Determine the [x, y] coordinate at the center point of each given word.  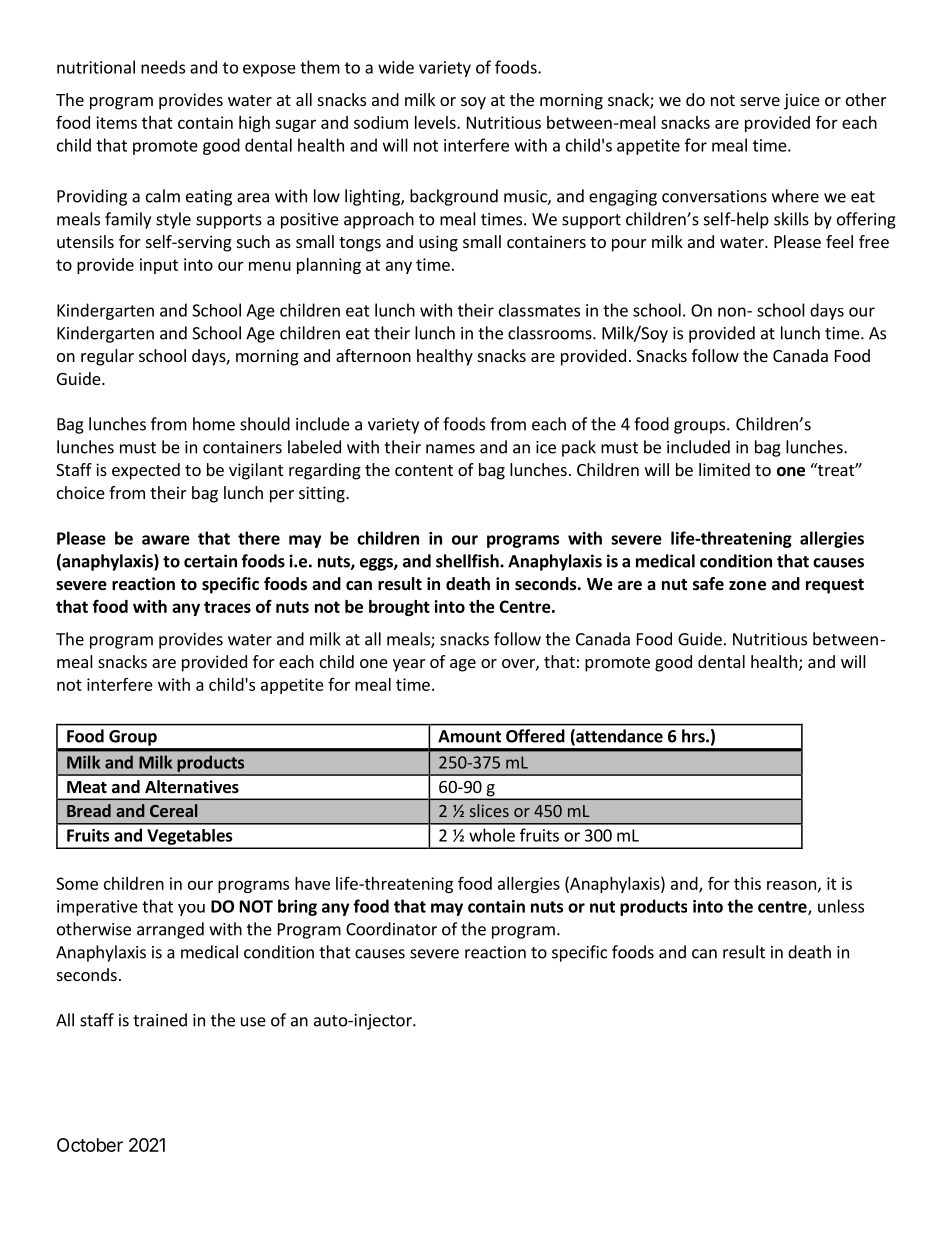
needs [163, 67]
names [450, 449]
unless [841, 906]
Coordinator [391, 929]
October [90, 1145]
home [214, 424]
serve [760, 101]
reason [791, 885]
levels [436, 122]
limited [724, 469]
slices [489, 810]
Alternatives [192, 787]
